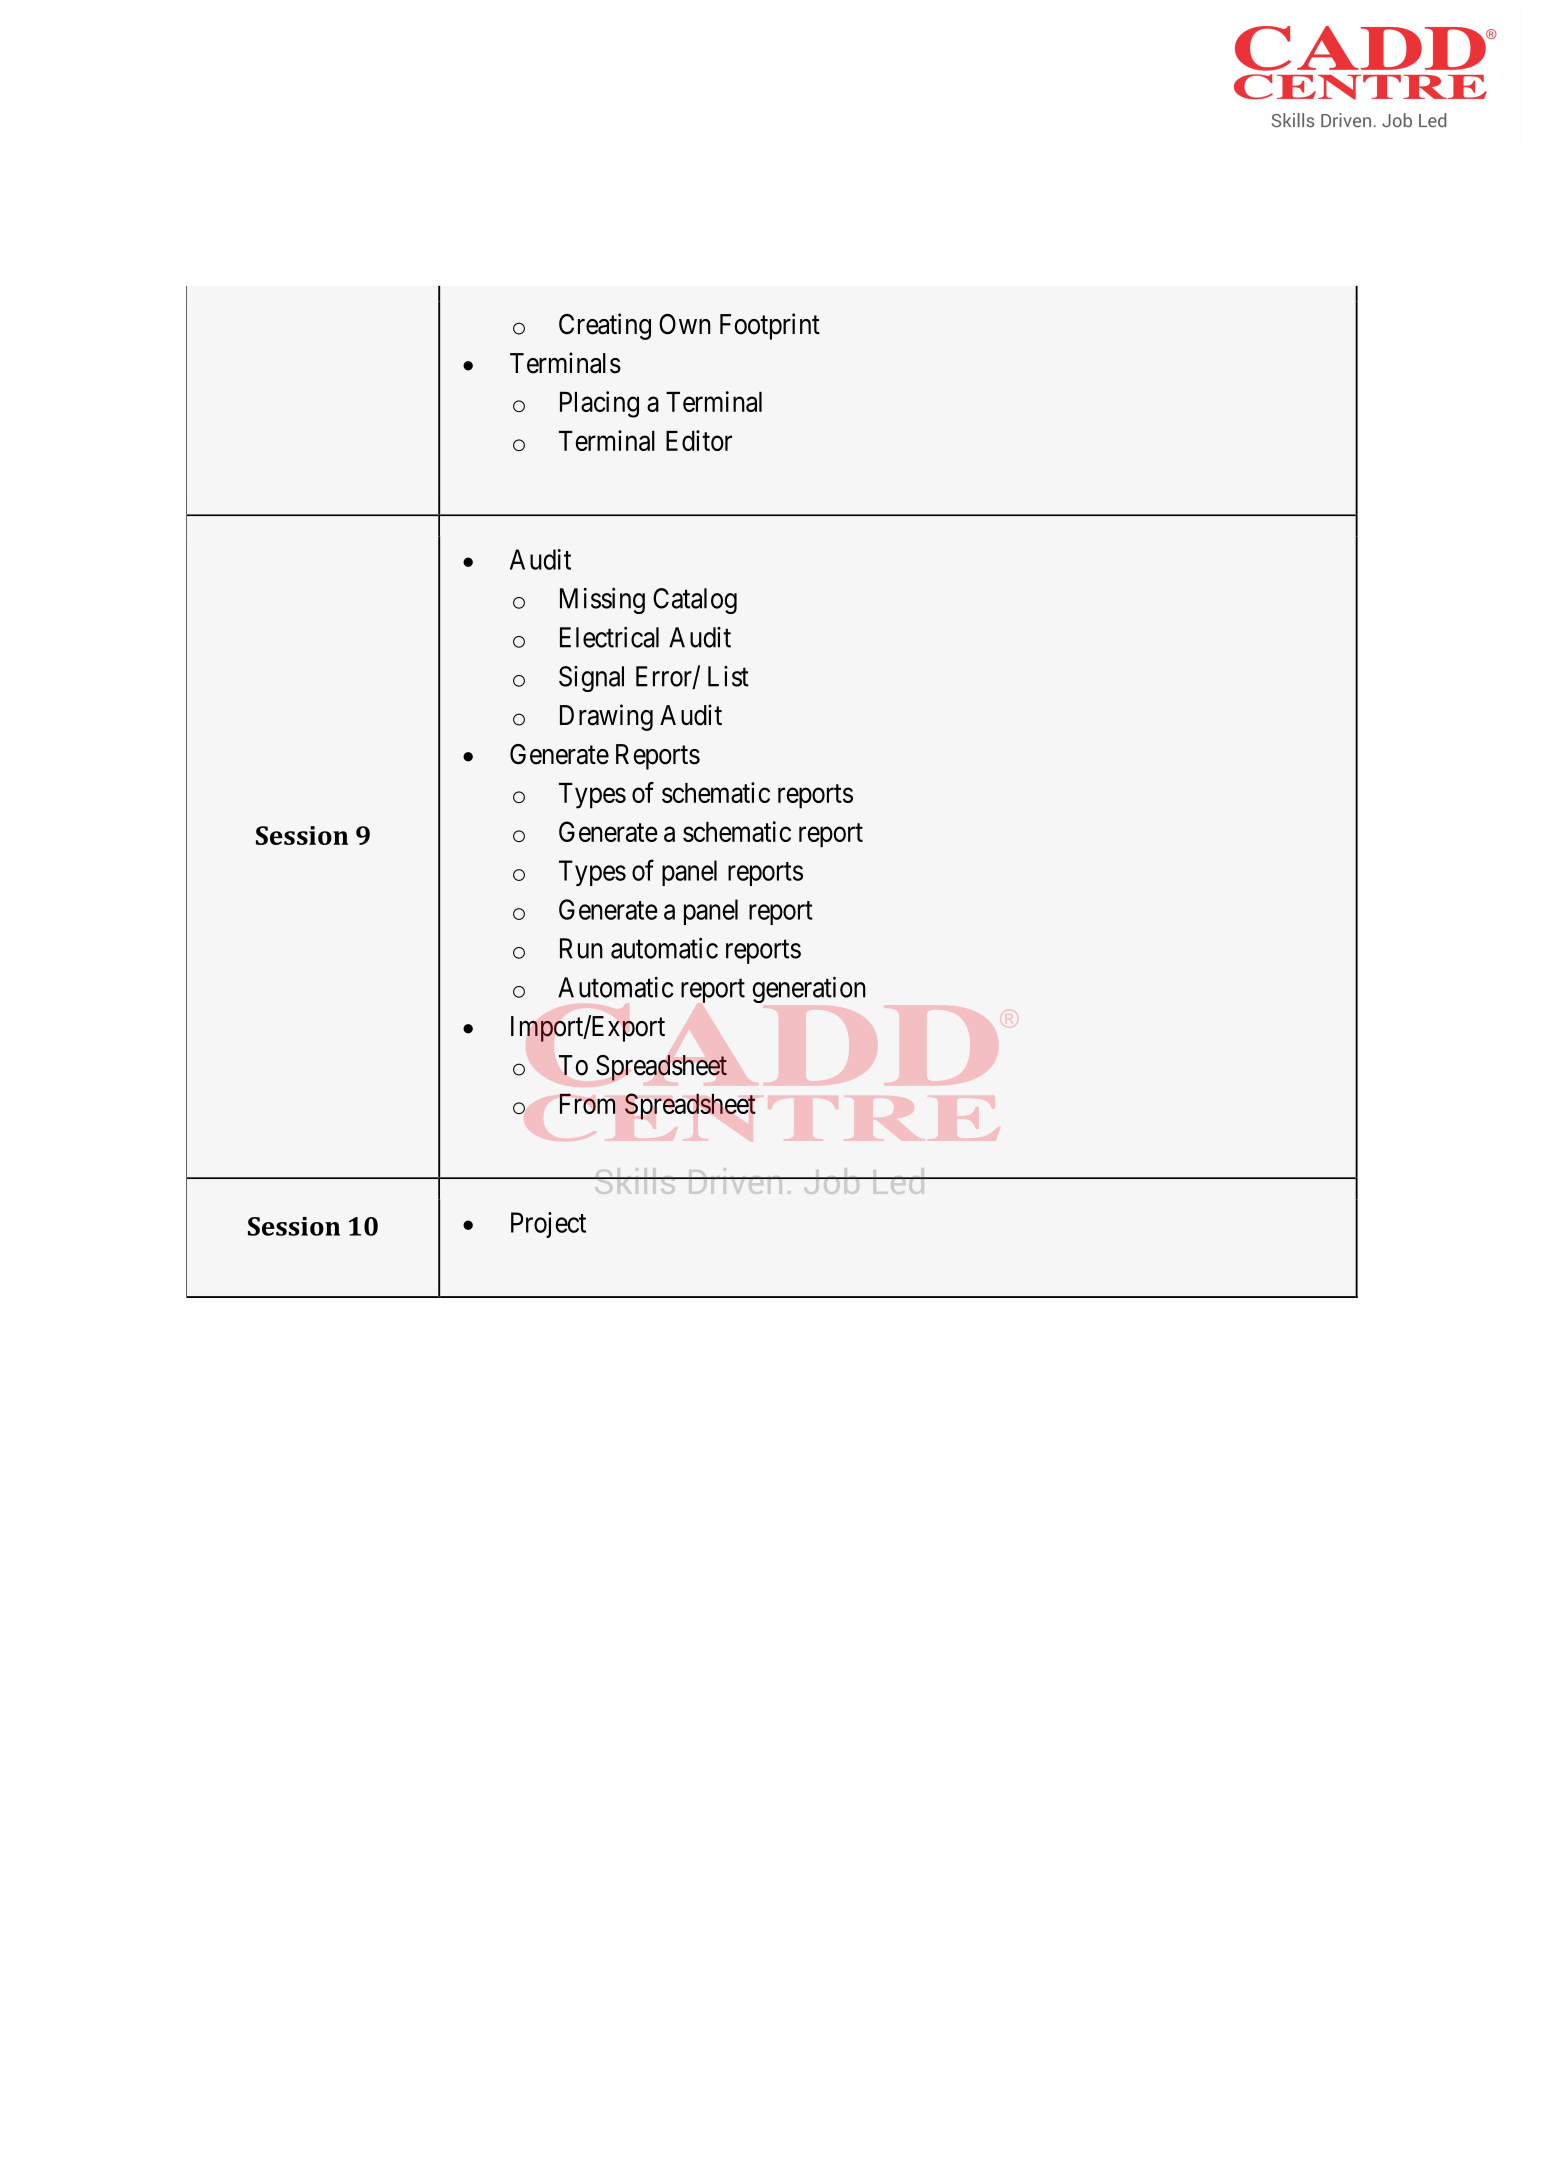 The image size is (1543, 2182). I want to click on Run, so click(581, 948).
